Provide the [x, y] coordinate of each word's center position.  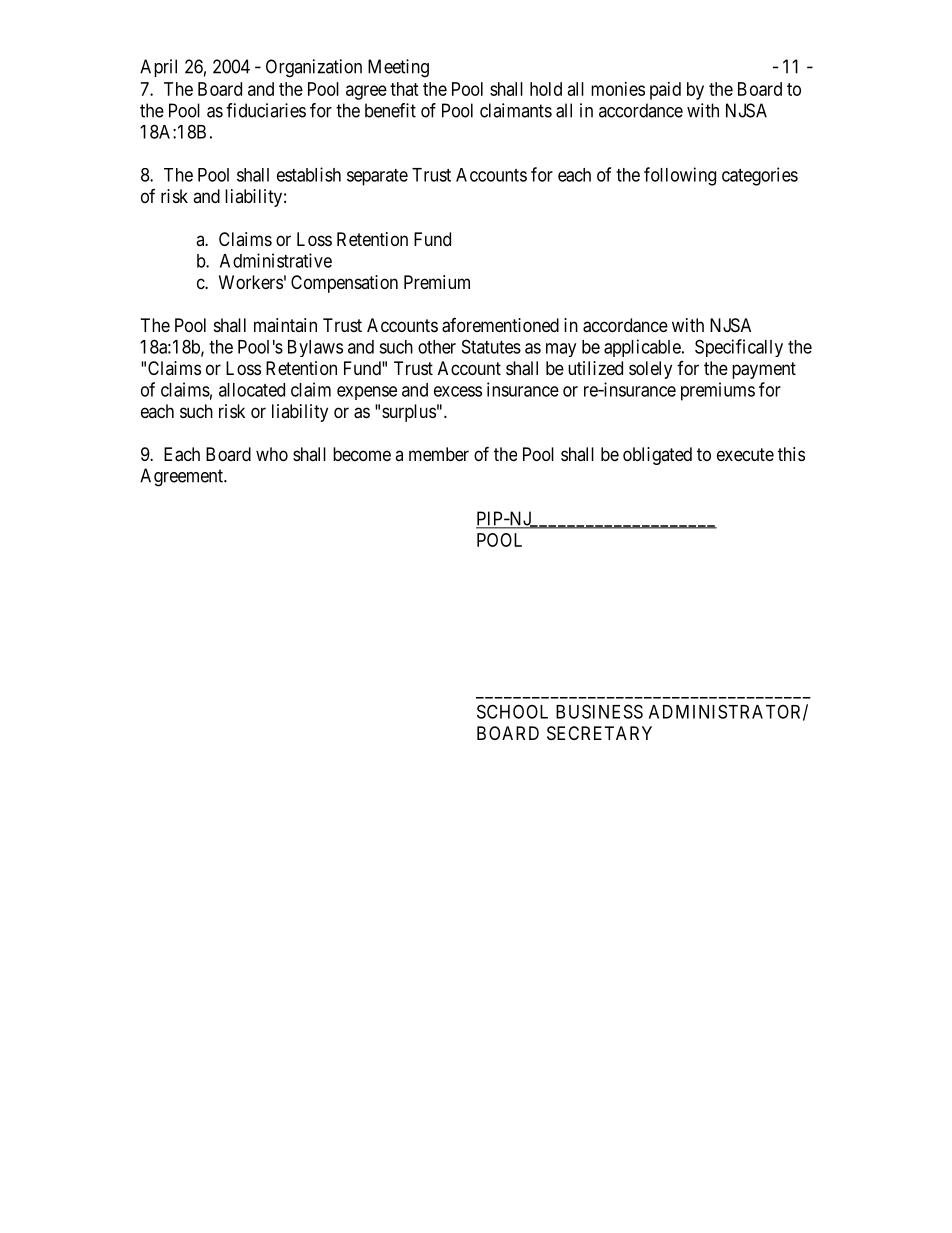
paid [665, 91]
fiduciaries [266, 110]
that [404, 89]
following [680, 176]
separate [377, 177]
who [272, 454]
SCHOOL [512, 711]
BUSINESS [599, 711]
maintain [285, 325]
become [362, 454]
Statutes [491, 346]
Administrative [276, 260]
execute [745, 454]
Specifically [739, 348]
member [439, 454]
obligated [657, 456]
